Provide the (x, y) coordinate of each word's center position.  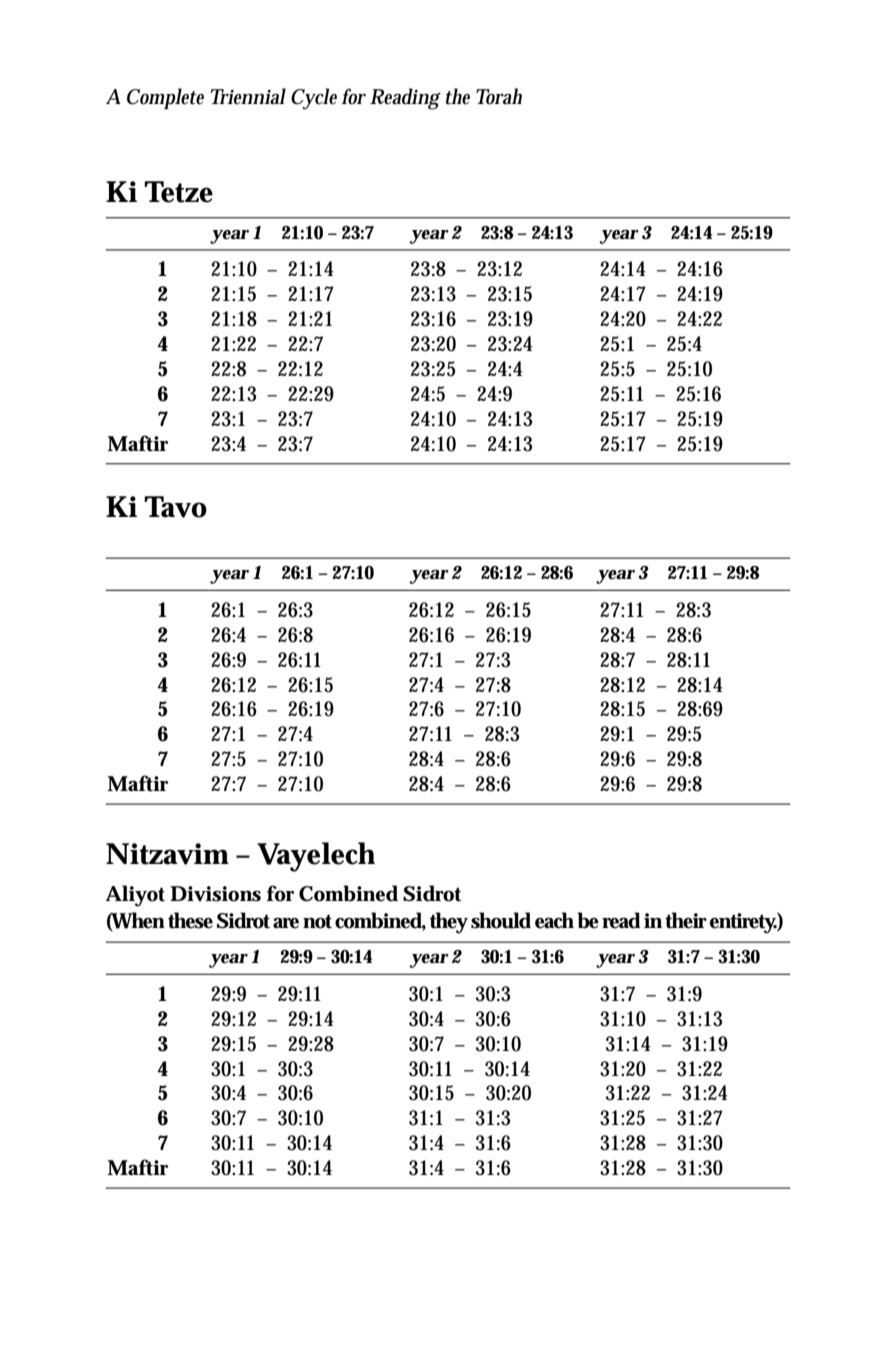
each (554, 920)
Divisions (215, 894)
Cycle (314, 99)
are (286, 923)
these (190, 920)
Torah (499, 96)
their (686, 920)
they (449, 923)
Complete (165, 98)
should (501, 920)
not (317, 921)
